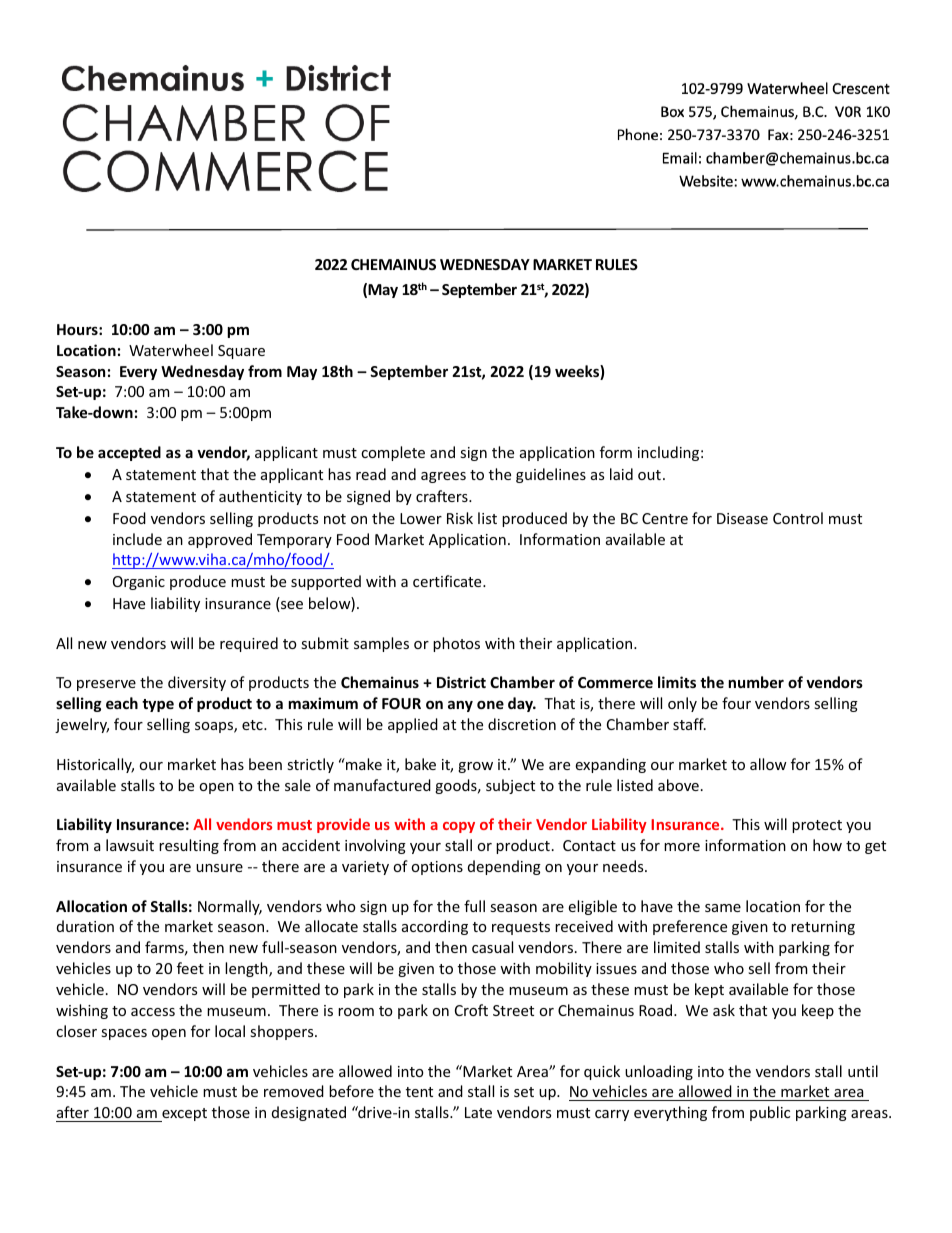 The image size is (952, 1233). Describe the element at coordinates (171, 350) in the screenshot. I see `Waterwheel` at that location.
